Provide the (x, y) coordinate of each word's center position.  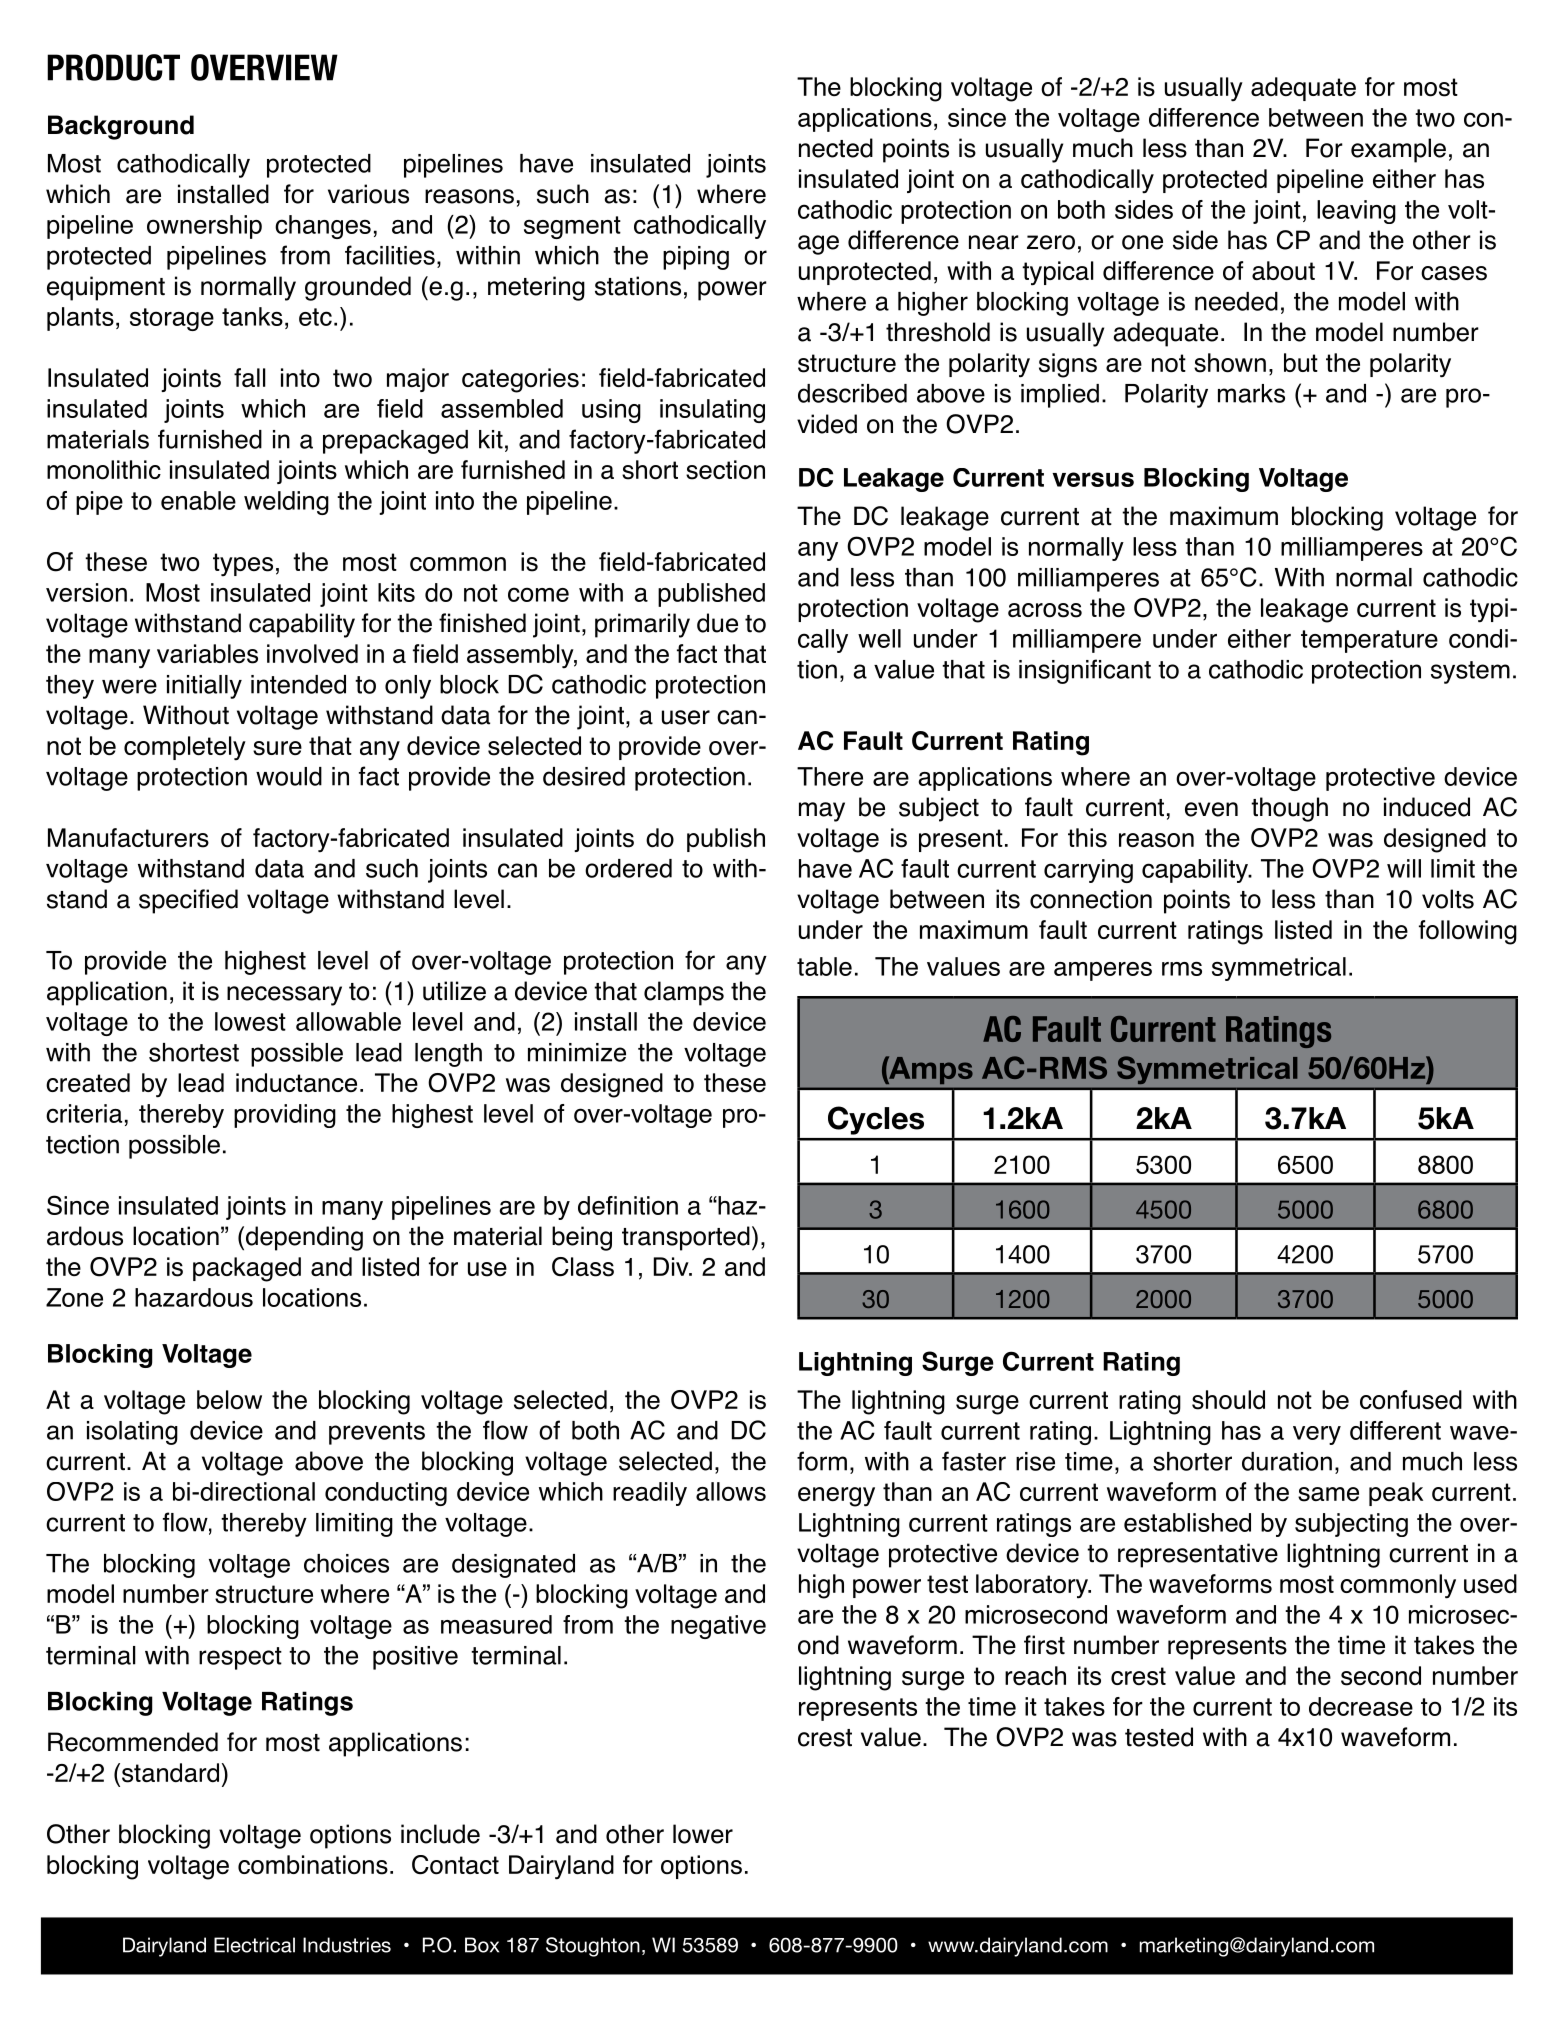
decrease (1361, 1706)
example (1398, 150)
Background (121, 127)
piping (696, 258)
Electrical (254, 1945)
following (1468, 932)
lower (703, 1834)
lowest (250, 1021)
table (824, 966)
